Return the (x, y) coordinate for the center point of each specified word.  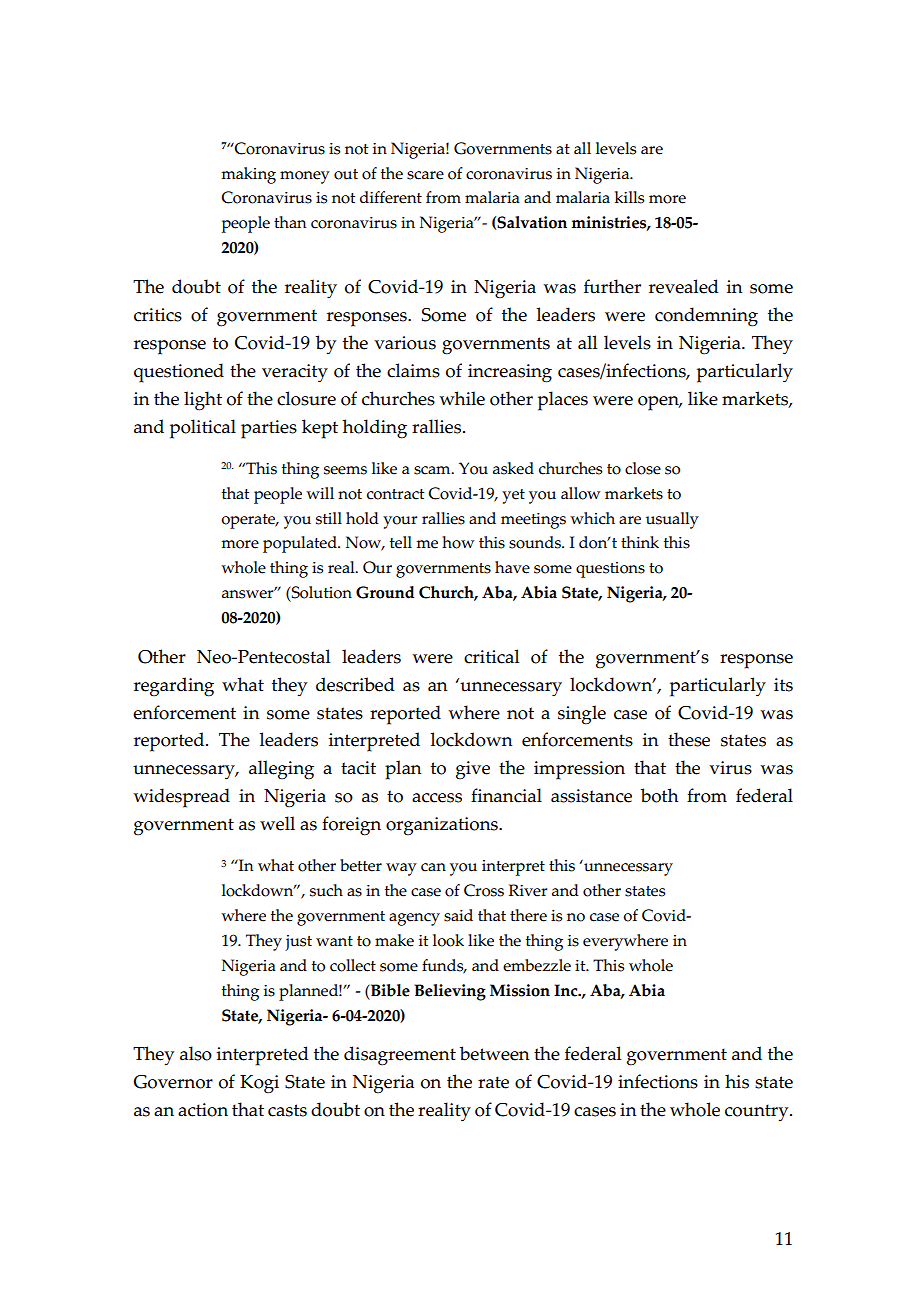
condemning (706, 317)
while (462, 398)
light (203, 401)
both (659, 795)
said (458, 915)
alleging (281, 770)
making (249, 175)
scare (425, 175)
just (298, 943)
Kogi (259, 1084)
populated (301, 544)
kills (629, 197)
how (458, 542)
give (473, 770)
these (689, 739)
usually (672, 520)
